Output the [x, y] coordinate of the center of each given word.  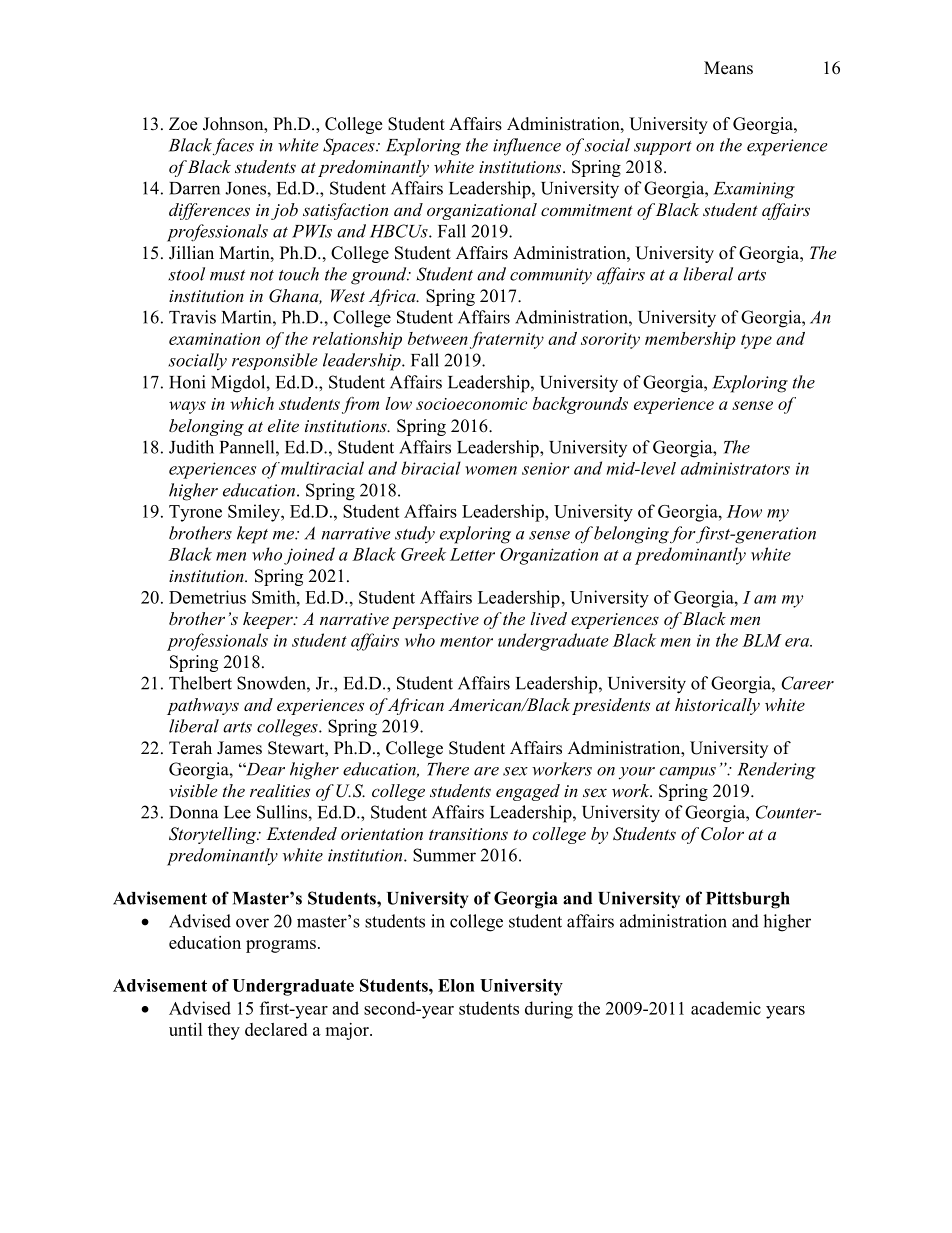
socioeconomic [471, 404]
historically [717, 706]
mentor [466, 641]
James [239, 748]
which [252, 403]
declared [276, 1029]
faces [233, 146]
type [756, 341]
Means [728, 68]
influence [527, 147]
